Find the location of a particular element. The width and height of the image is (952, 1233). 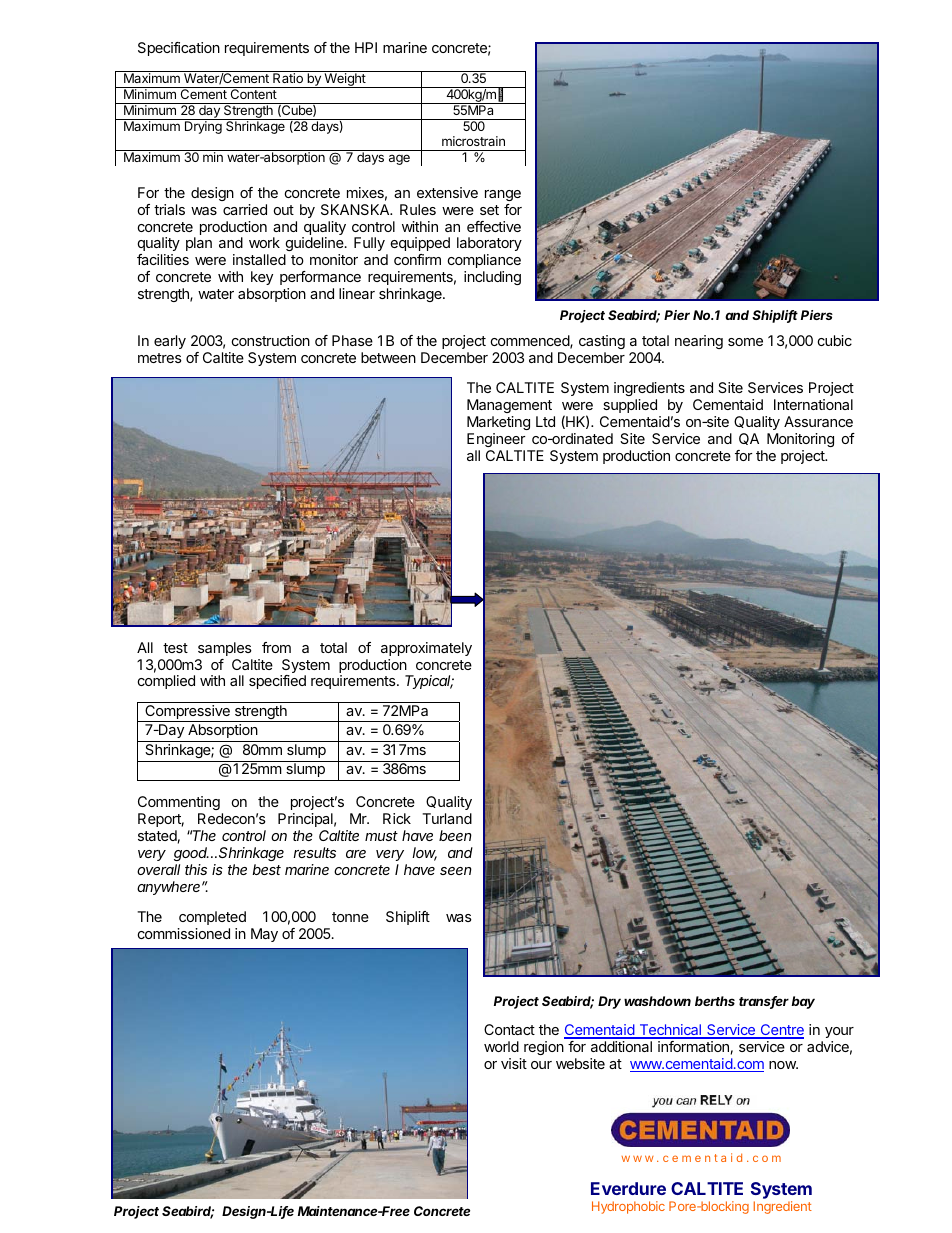

some is located at coordinates (745, 342).
